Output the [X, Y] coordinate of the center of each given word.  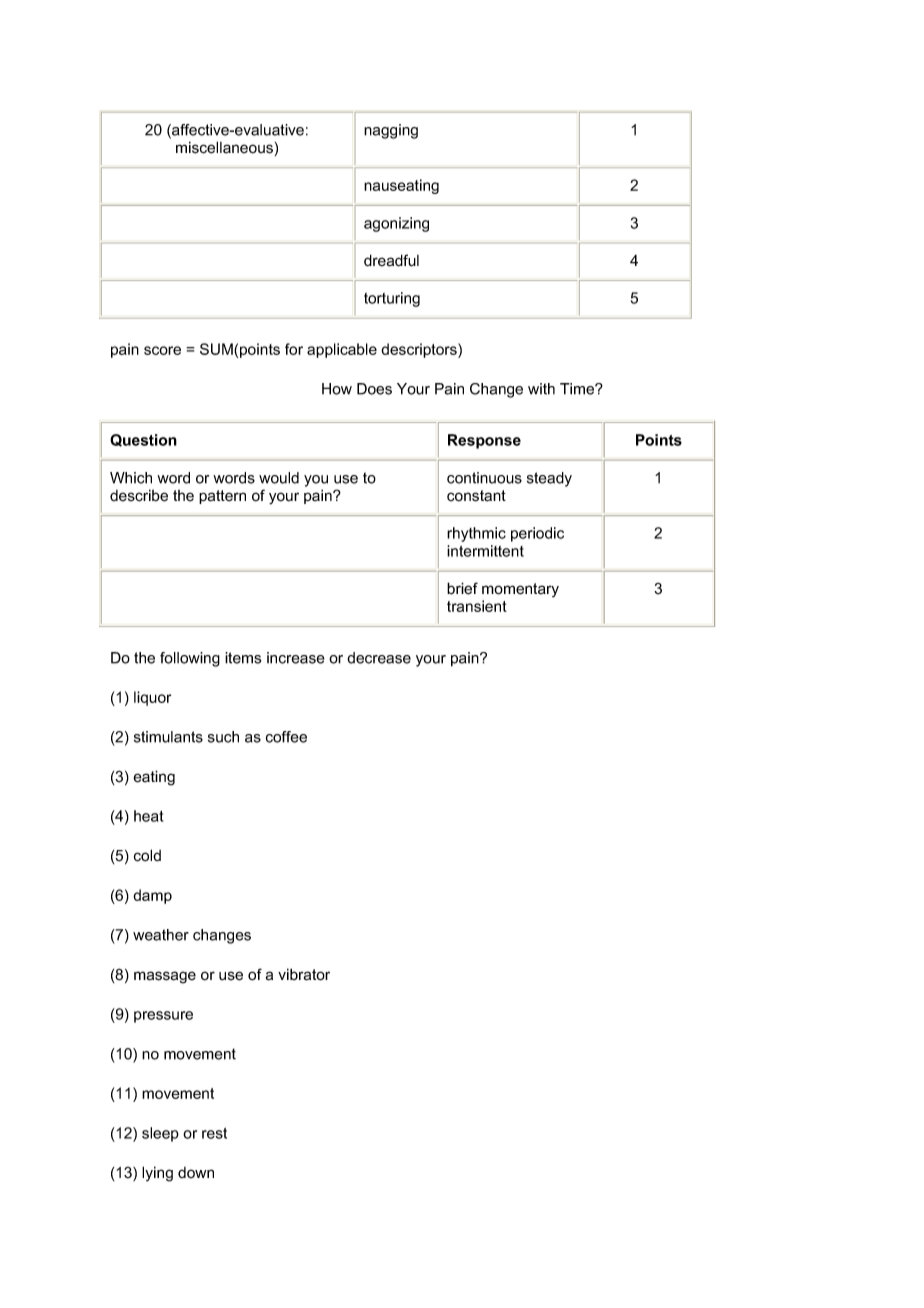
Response [484, 441]
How [337, 389]
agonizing [396, 224]
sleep [160, 1134]
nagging [391, 131]
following [190, 659]
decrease [379, 658]
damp [152, 896]
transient [477, 606]
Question [143, 440]
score [162, 350]
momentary [520, 590]
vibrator [304, 974]
